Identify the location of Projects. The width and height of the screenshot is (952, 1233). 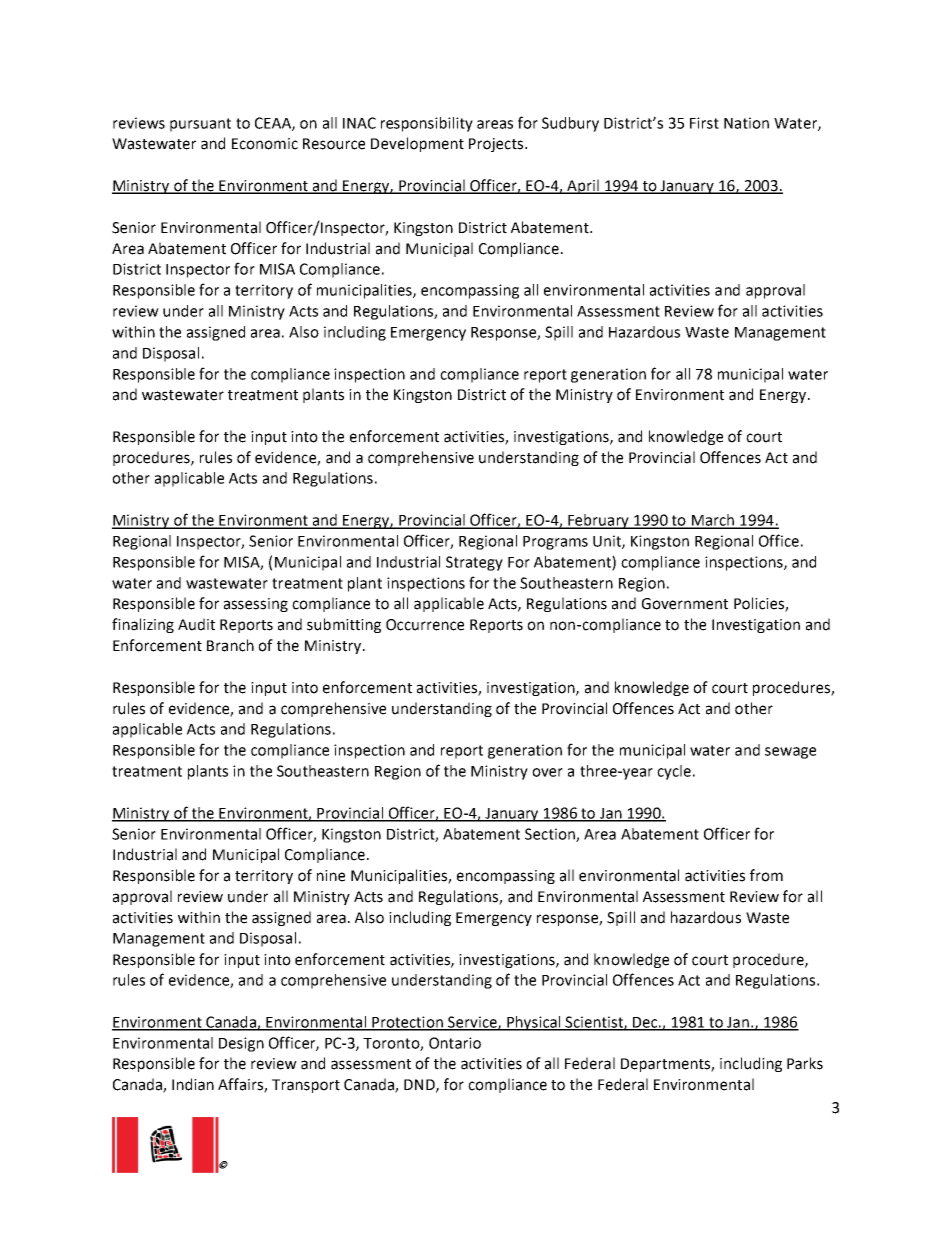
(497, 145).
